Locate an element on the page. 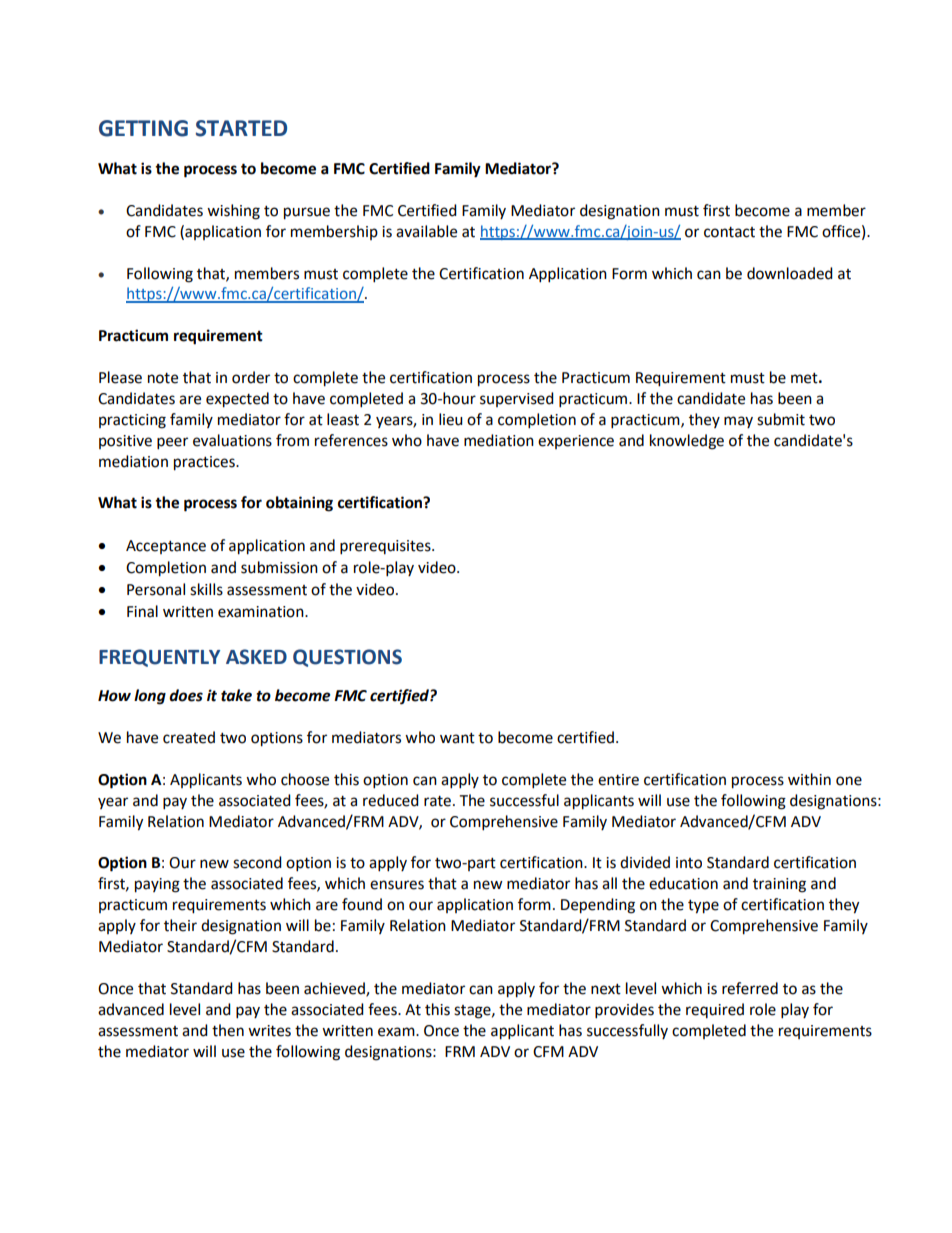 This image has height=1233, width=952. supervised is located at coordinates (517, 399).
